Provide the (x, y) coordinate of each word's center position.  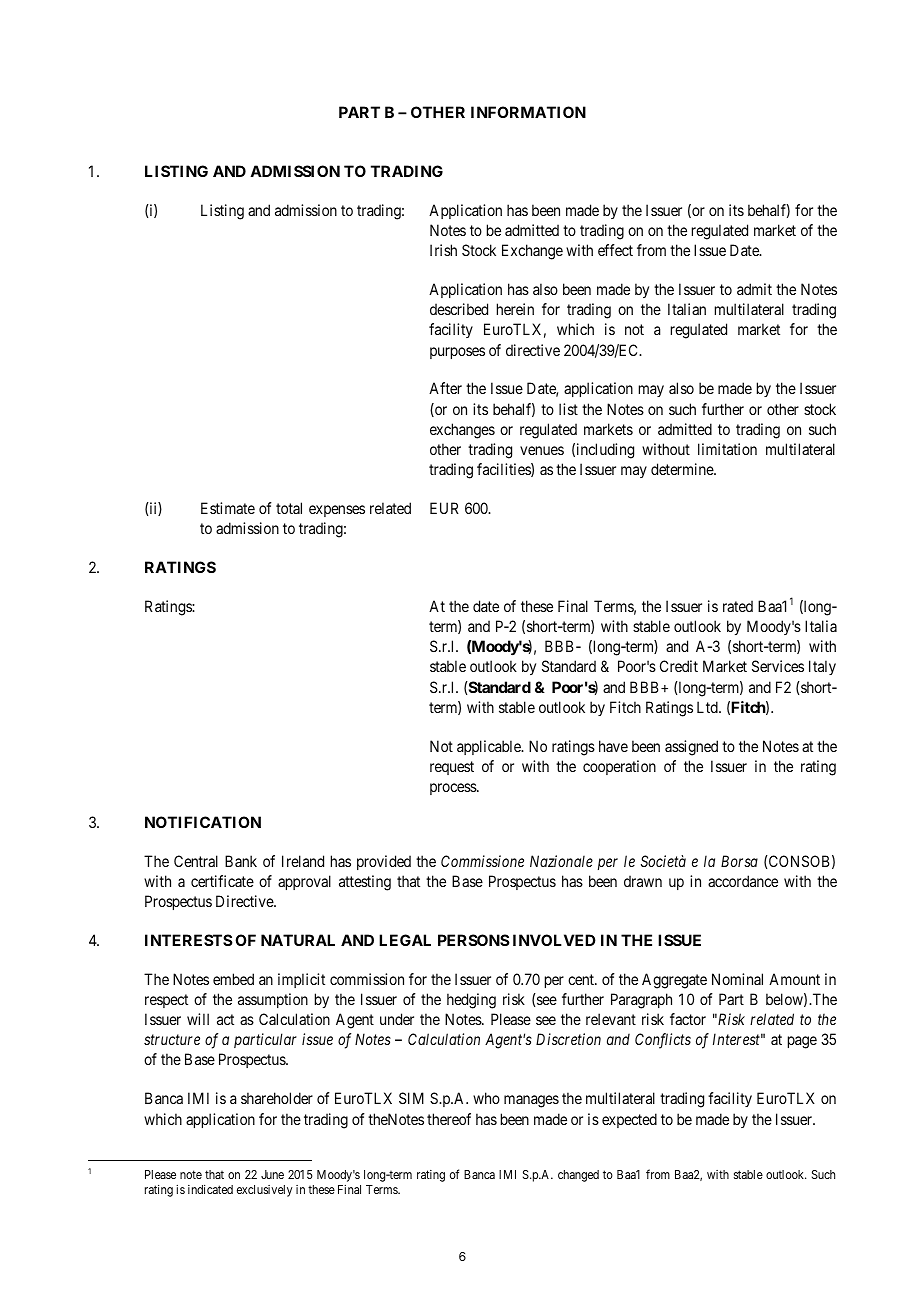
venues (542, 450)
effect (615, 250)
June (272, 1174)
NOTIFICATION (203, 822)
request (452, 768)
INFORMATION (528, 112)
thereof (449, 1119)
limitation (727, 449)
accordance (743, 881)
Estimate (228, 508)
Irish (443, 250)
